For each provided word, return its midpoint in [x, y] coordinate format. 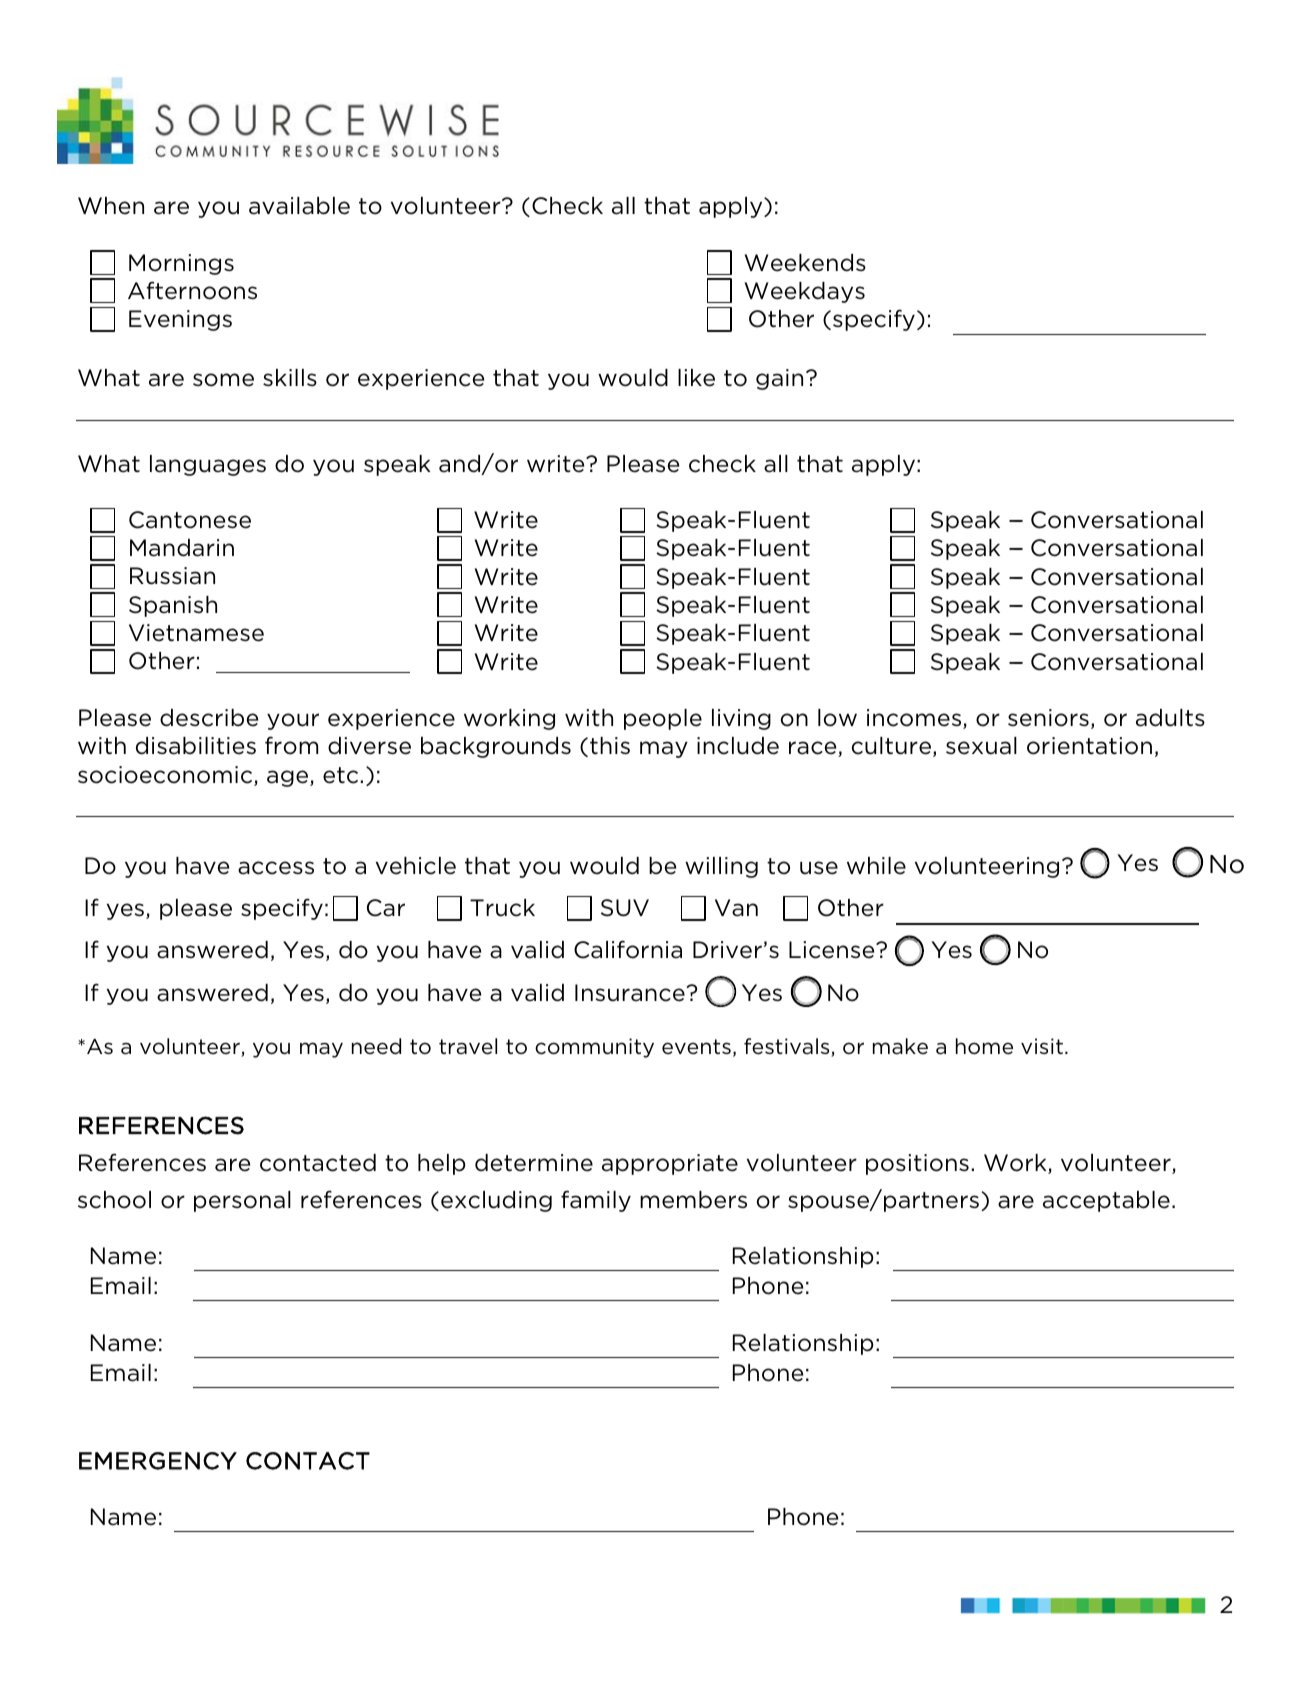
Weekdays [805, 292]
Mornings [181, 264]
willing [721, 867]
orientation [1089, 746]
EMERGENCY [158, 1461]
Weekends [805, 263]
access [276, 868]
